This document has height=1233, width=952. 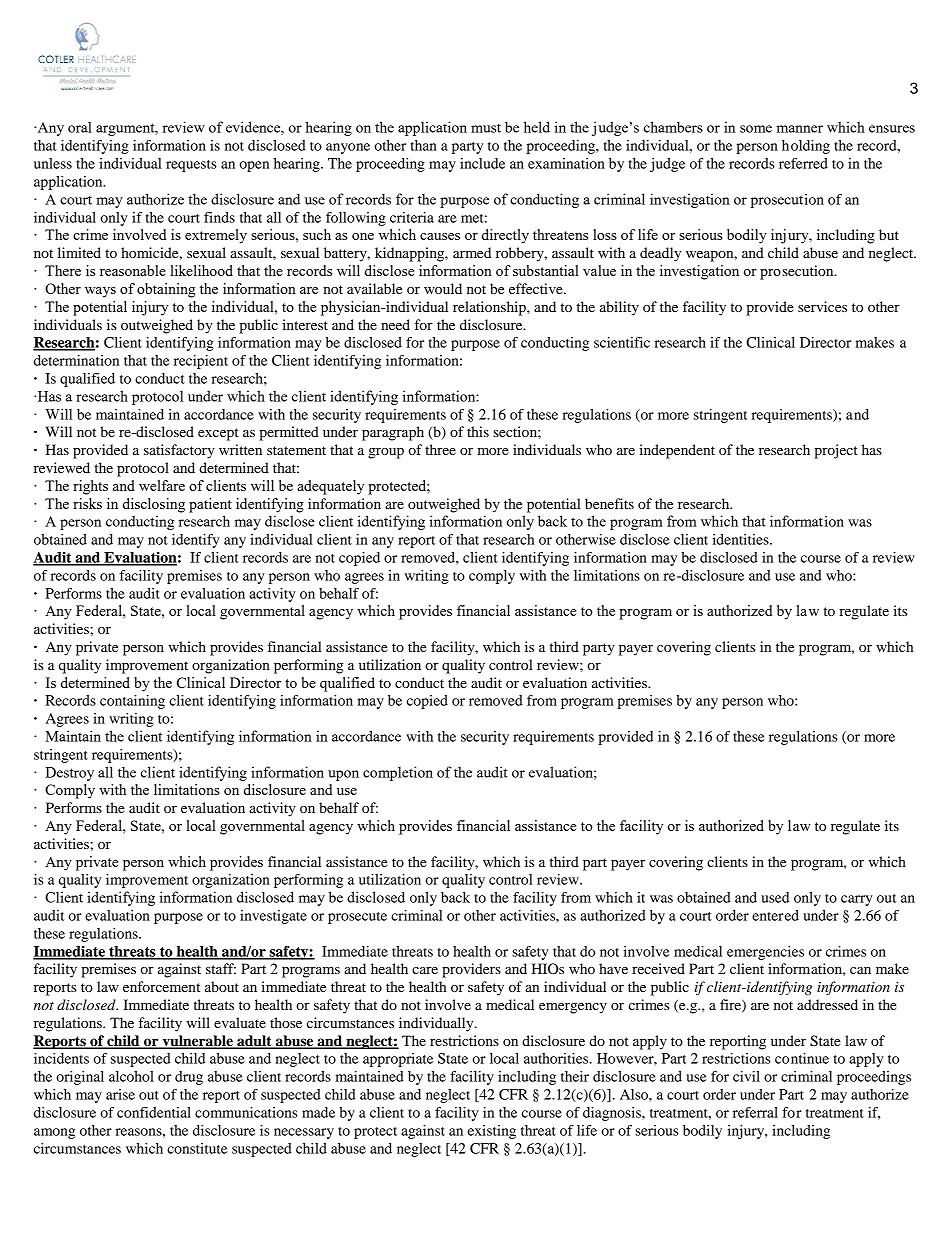 I want to click on completion, so click(x=398, y=773).
